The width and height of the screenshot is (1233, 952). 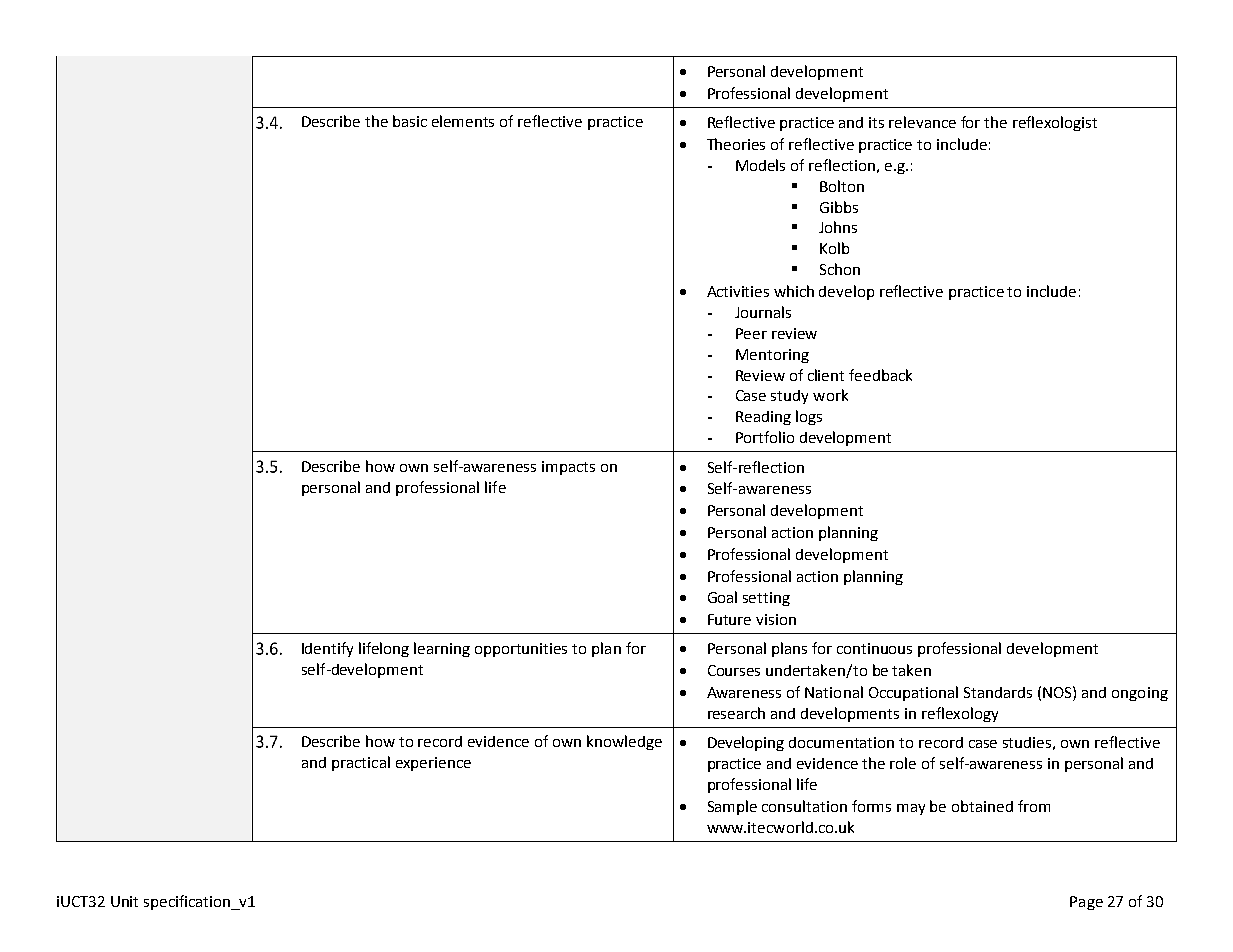 What do you see at coordinates (732, 807) in the screenshot?
I see `Sample` at bounding box center [732, 807].
